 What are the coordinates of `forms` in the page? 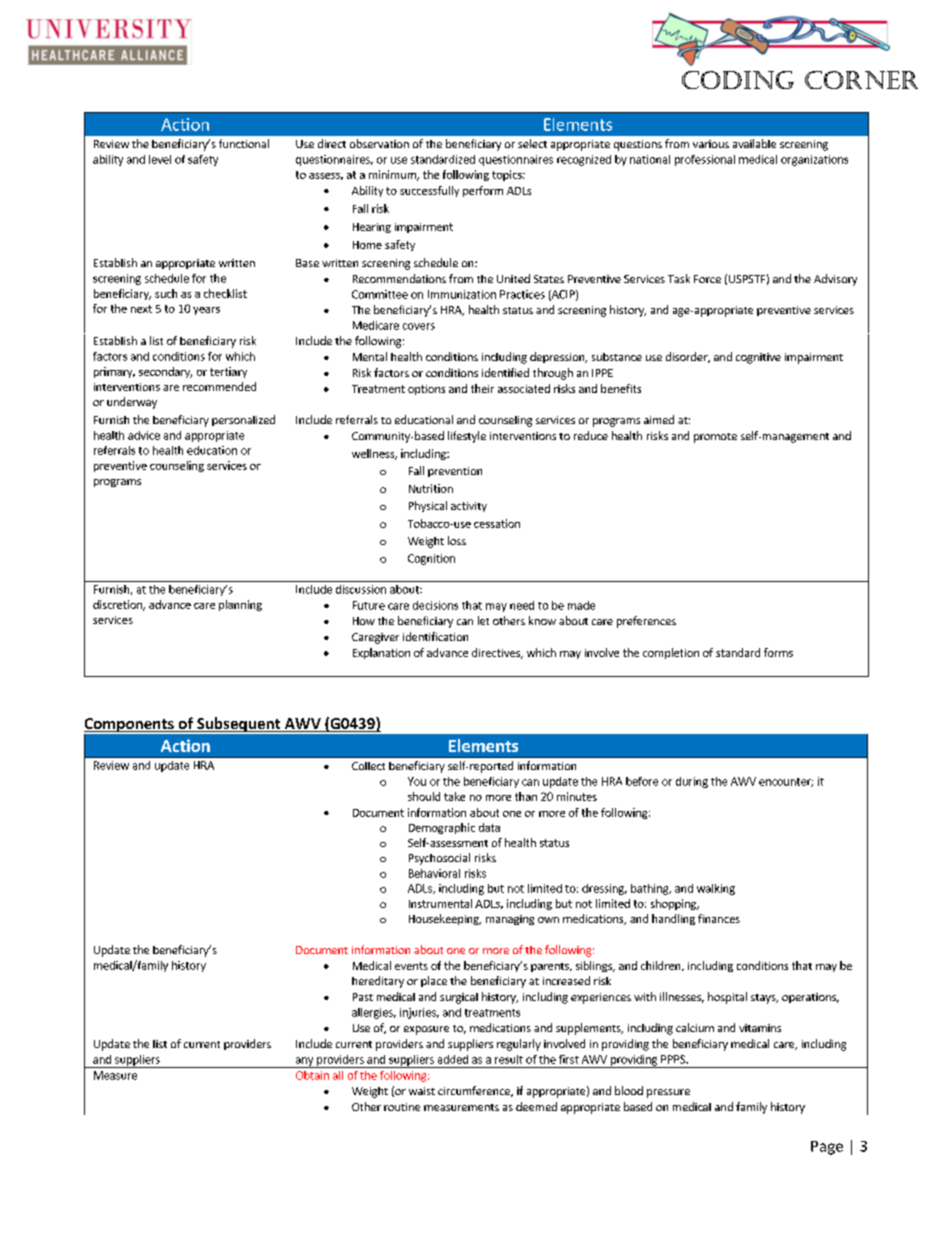 It's located at (778, 652).
